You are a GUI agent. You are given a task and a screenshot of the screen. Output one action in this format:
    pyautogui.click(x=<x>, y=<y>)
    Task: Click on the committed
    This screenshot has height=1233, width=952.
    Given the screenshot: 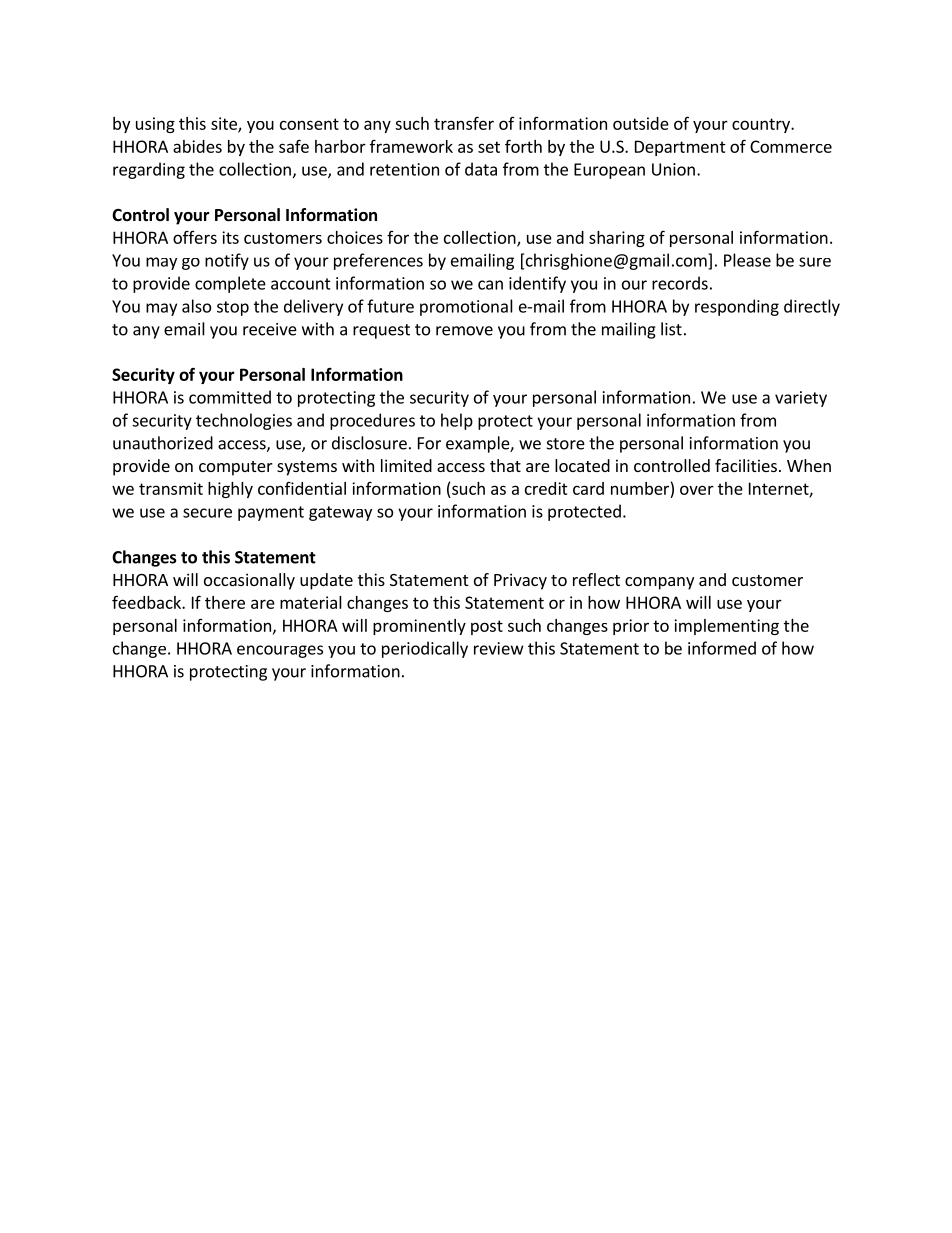 What is the action you would take?
    pyautogui.click(x=230, y=397)
